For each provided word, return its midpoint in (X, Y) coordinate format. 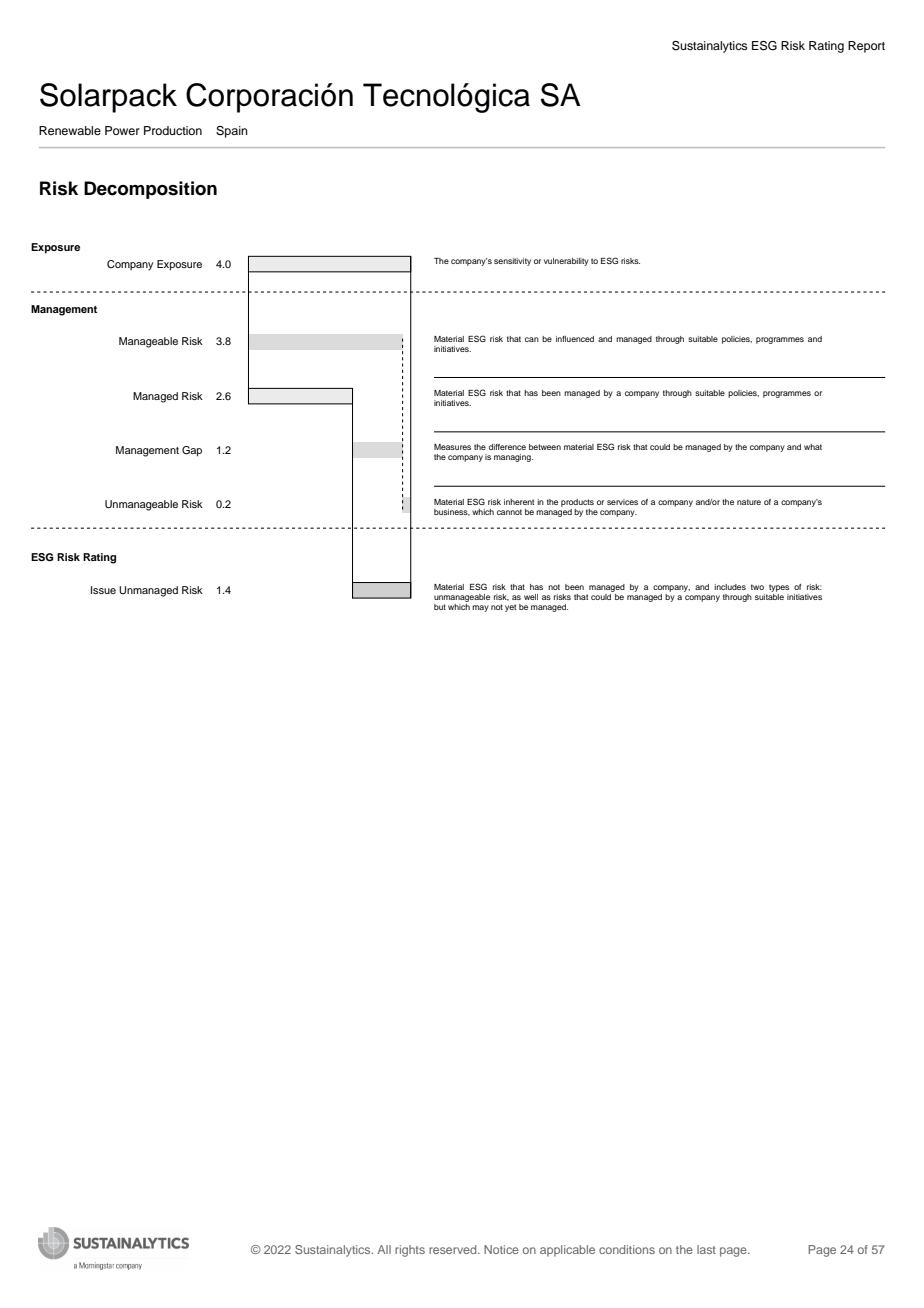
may (480, 608)
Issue (103, 590)
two (757, 587)
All (384, 1249)
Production (173, 130)
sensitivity (512, 262)
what (813, 447)
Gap (192, 451)
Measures (452, 447)
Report (866, 47)
